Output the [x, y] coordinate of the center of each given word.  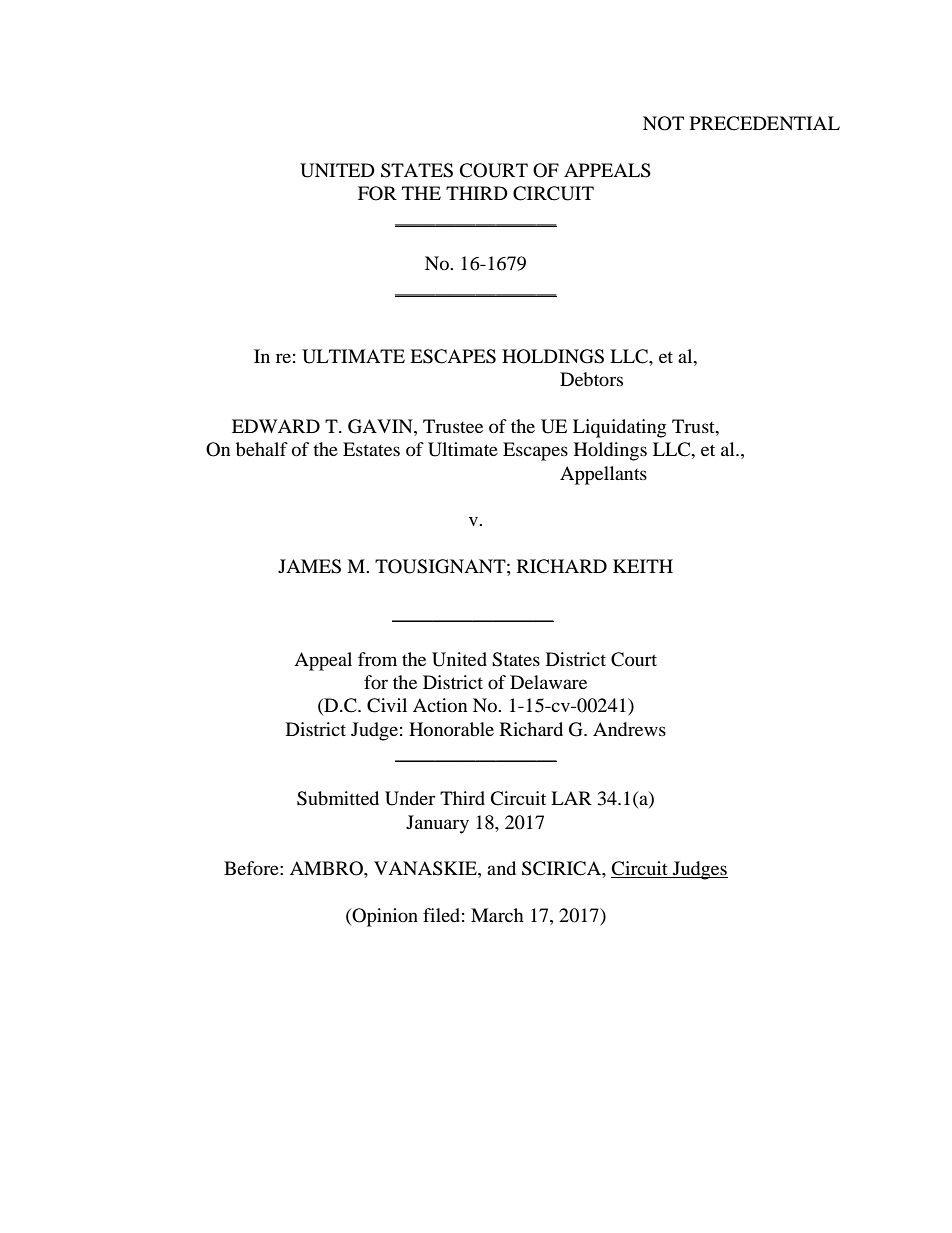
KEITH [643, 566]
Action [440, 705]
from [377, 659]
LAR [571, 798]
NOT [663, 123]
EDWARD [276, 426]
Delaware [548, 682]
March [497, 915]
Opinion [384, 917]
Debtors [591, 379]
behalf [262, 449]
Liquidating [619, 428]
